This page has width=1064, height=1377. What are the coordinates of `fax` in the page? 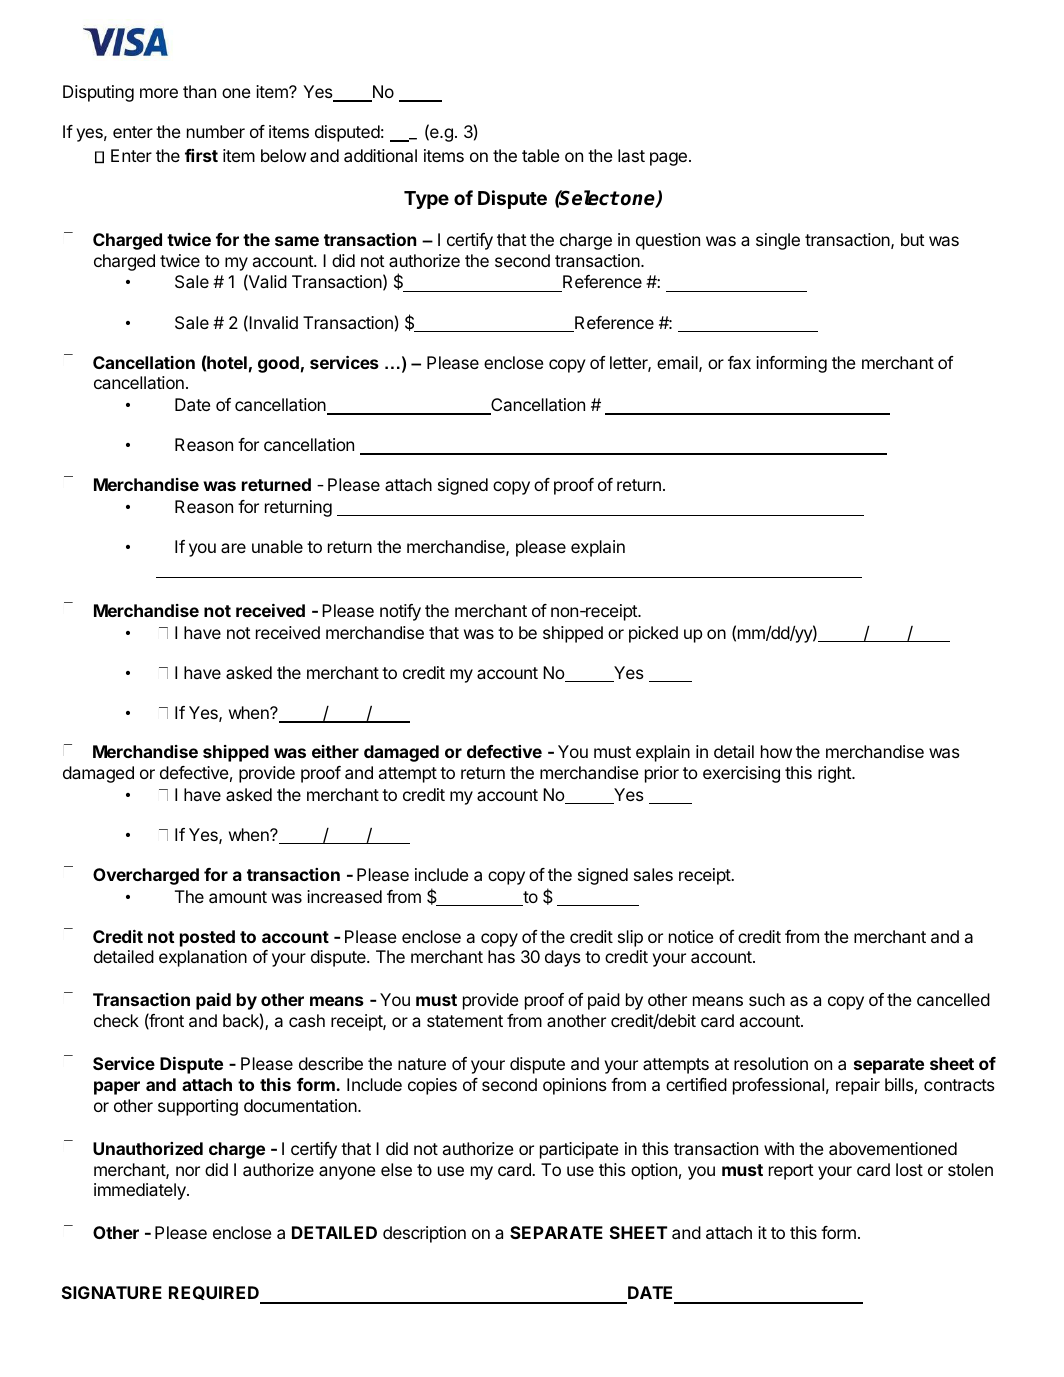 It's located at (739, 362).
